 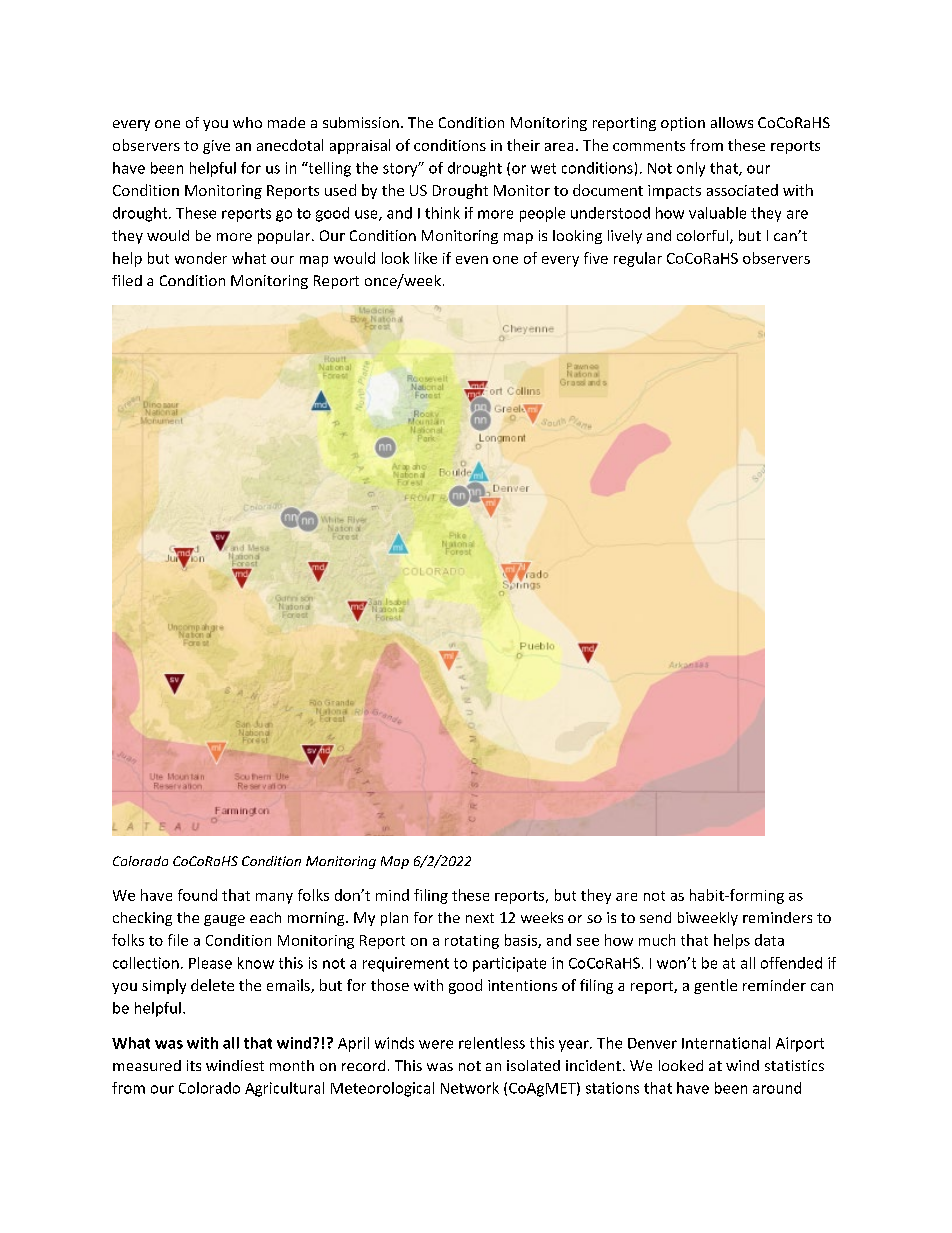 What do you see at coordinates (216, 147) in the screenshot?
I see `give` at bounding box center [216, 147].
